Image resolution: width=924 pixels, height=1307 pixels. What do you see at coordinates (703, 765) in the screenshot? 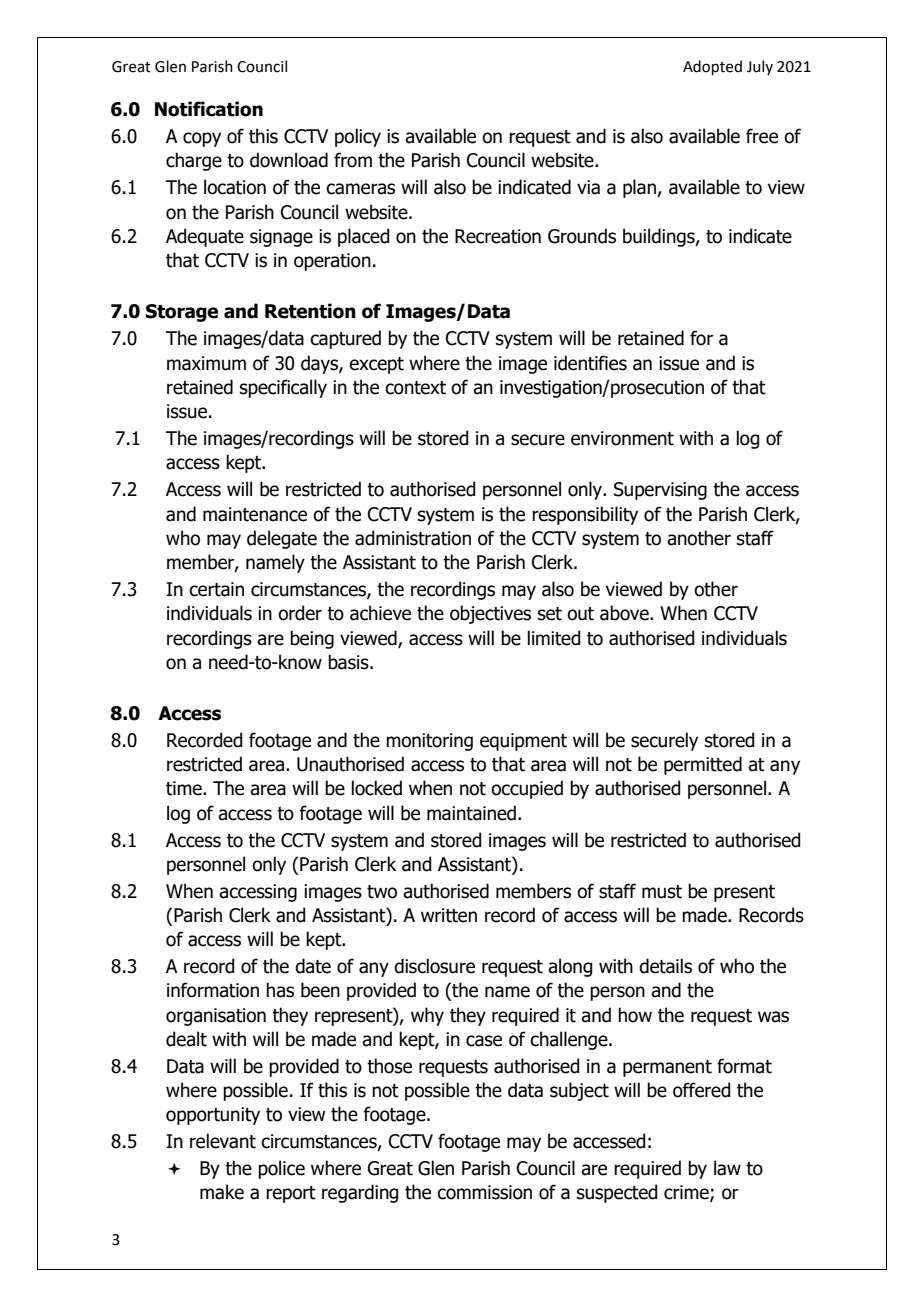
I see `permitted` at bounding box center [703, 765].
